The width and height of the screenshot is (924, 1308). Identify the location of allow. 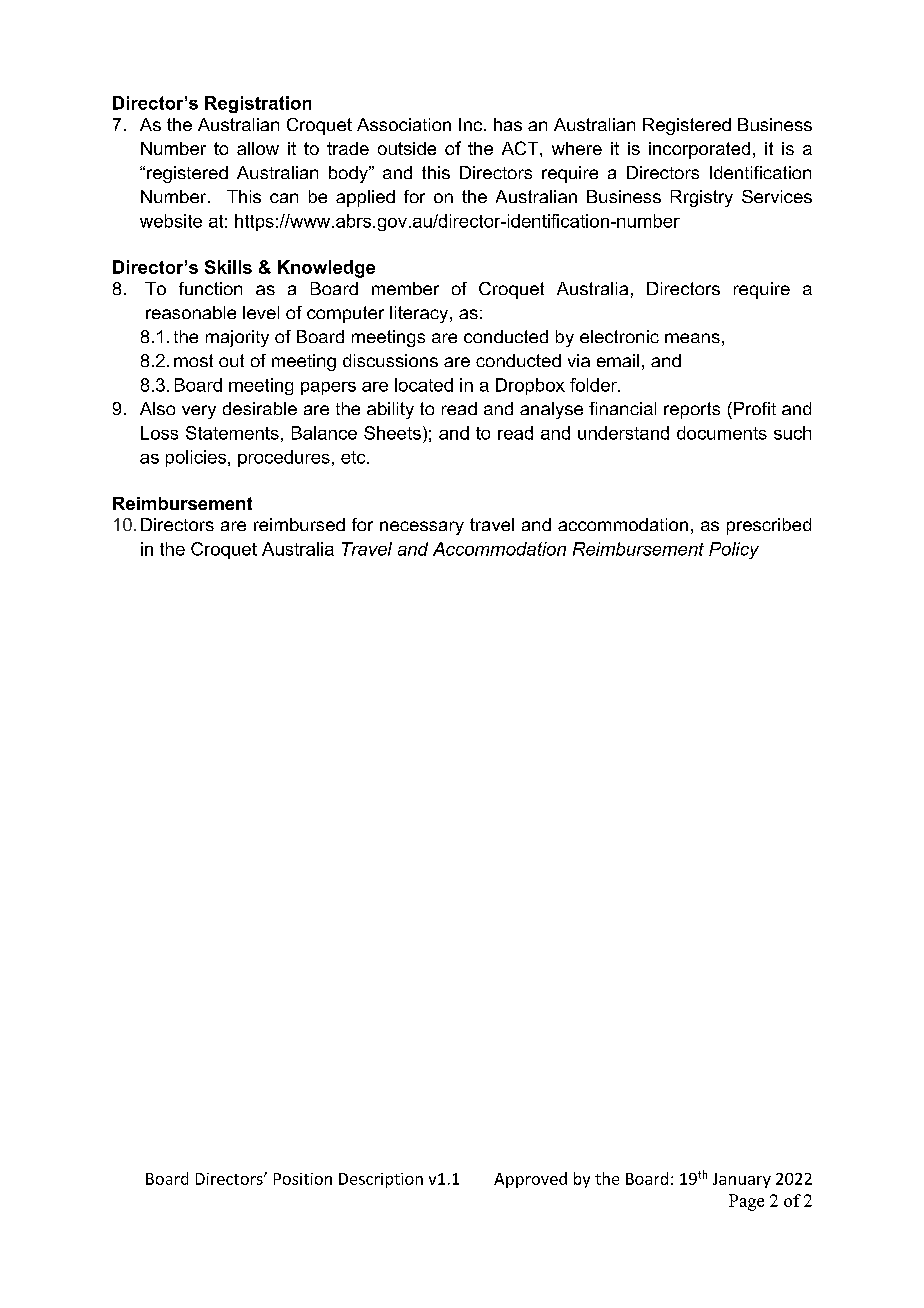
(258, 148).
